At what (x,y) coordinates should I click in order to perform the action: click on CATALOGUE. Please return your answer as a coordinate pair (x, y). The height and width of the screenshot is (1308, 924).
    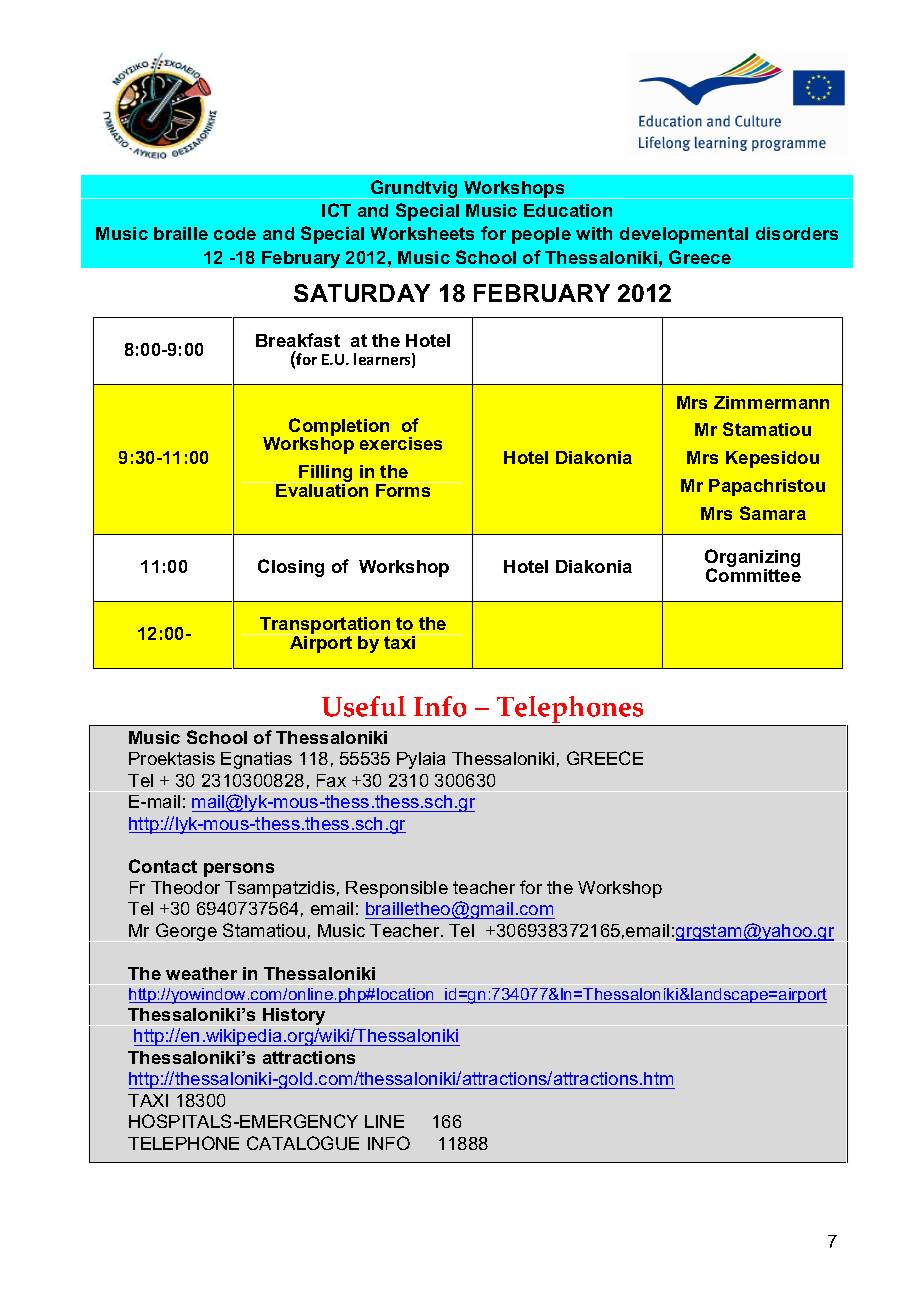
    Looking at the image, I should click on (303, 1143).
